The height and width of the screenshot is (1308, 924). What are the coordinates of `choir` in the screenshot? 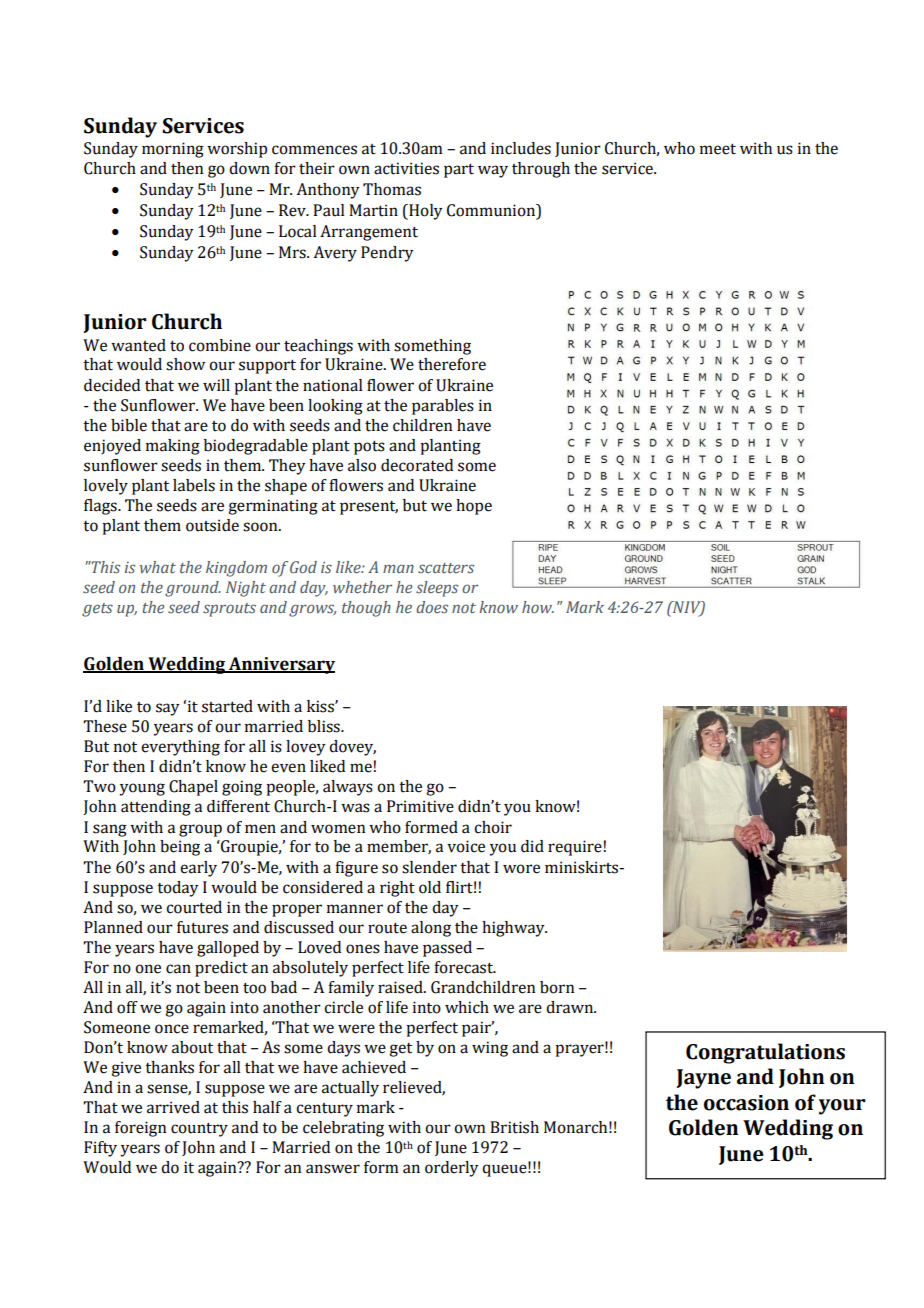 It's located at (493, 827).
